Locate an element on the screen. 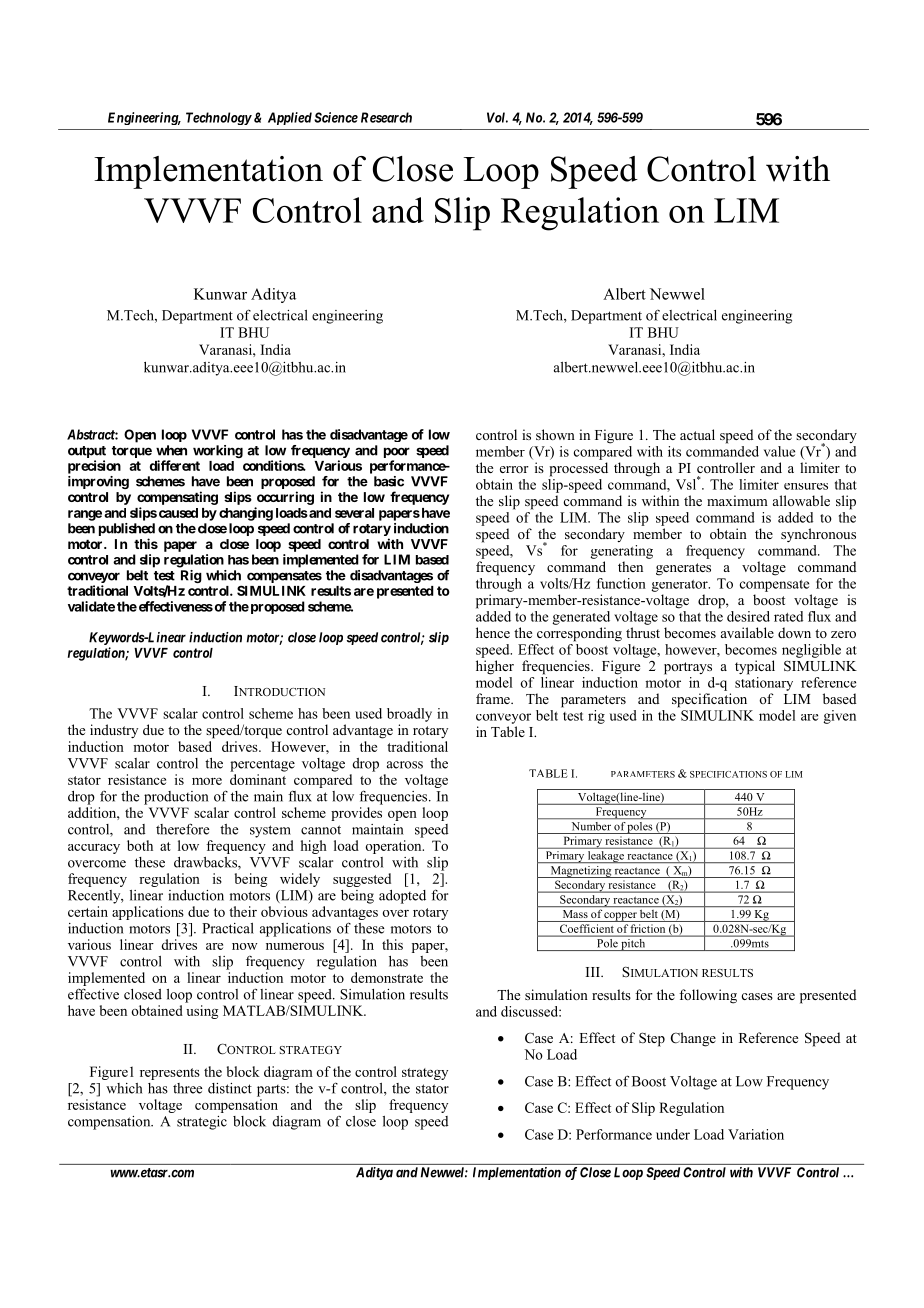 The image size is (924, 1308). value is located at coordinates (779, 451).
